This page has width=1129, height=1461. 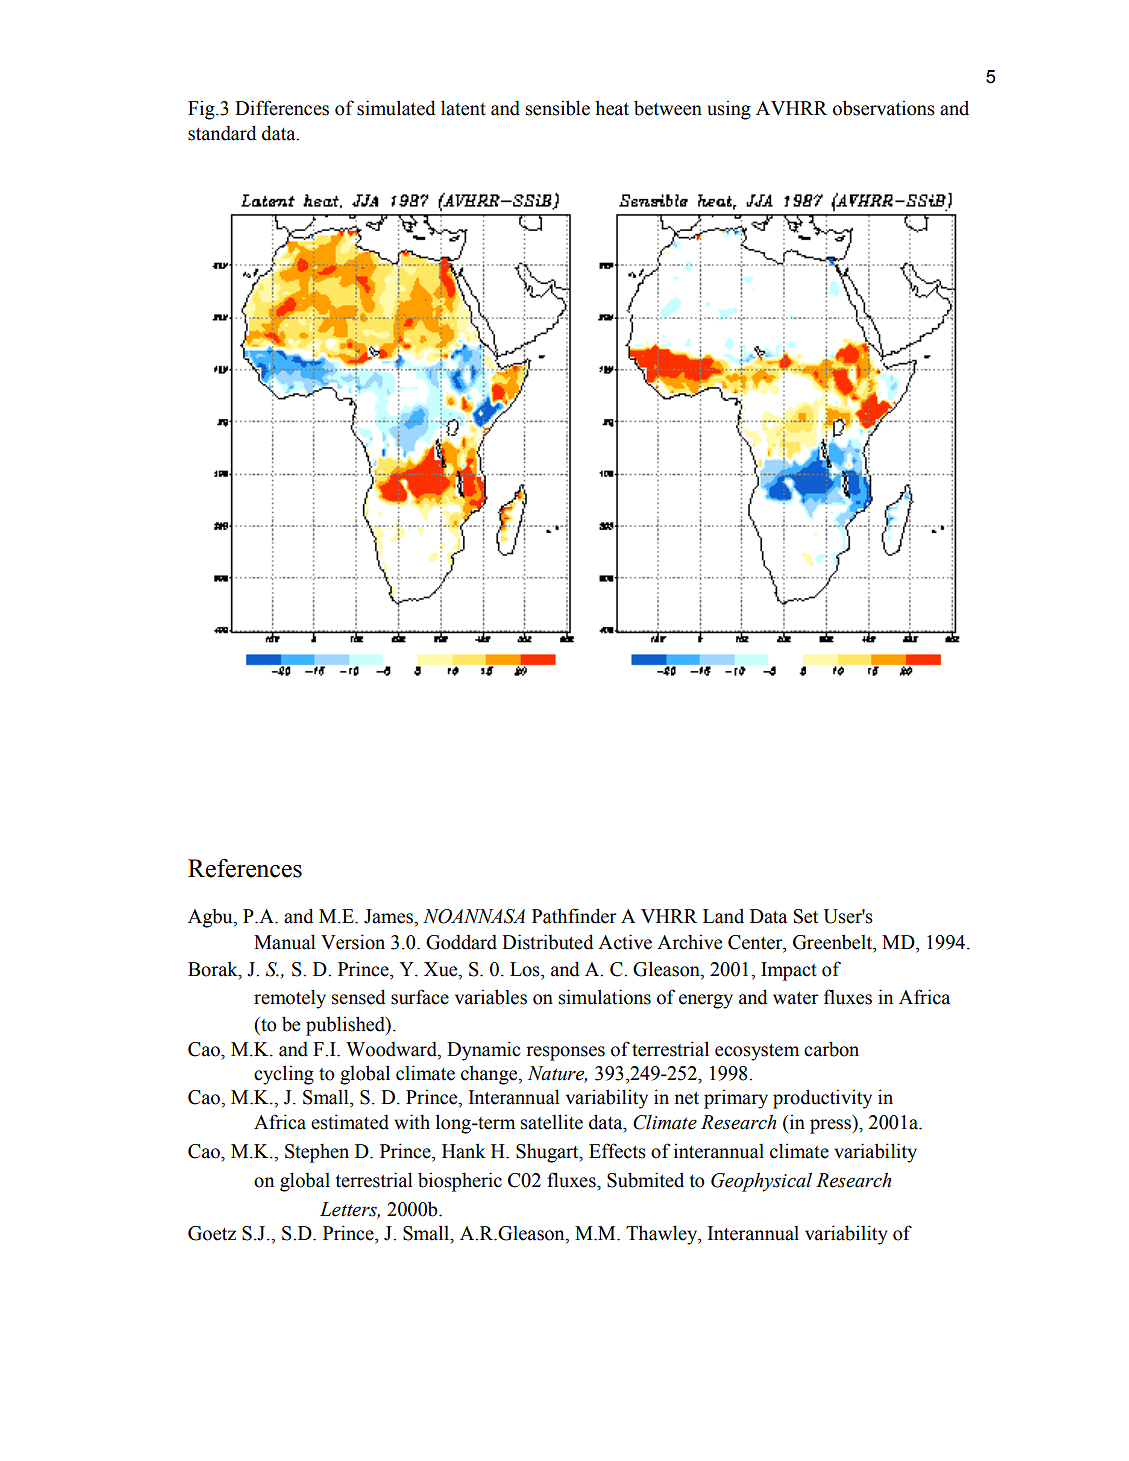 I want to click on observations, so click(x=884, y=108).
